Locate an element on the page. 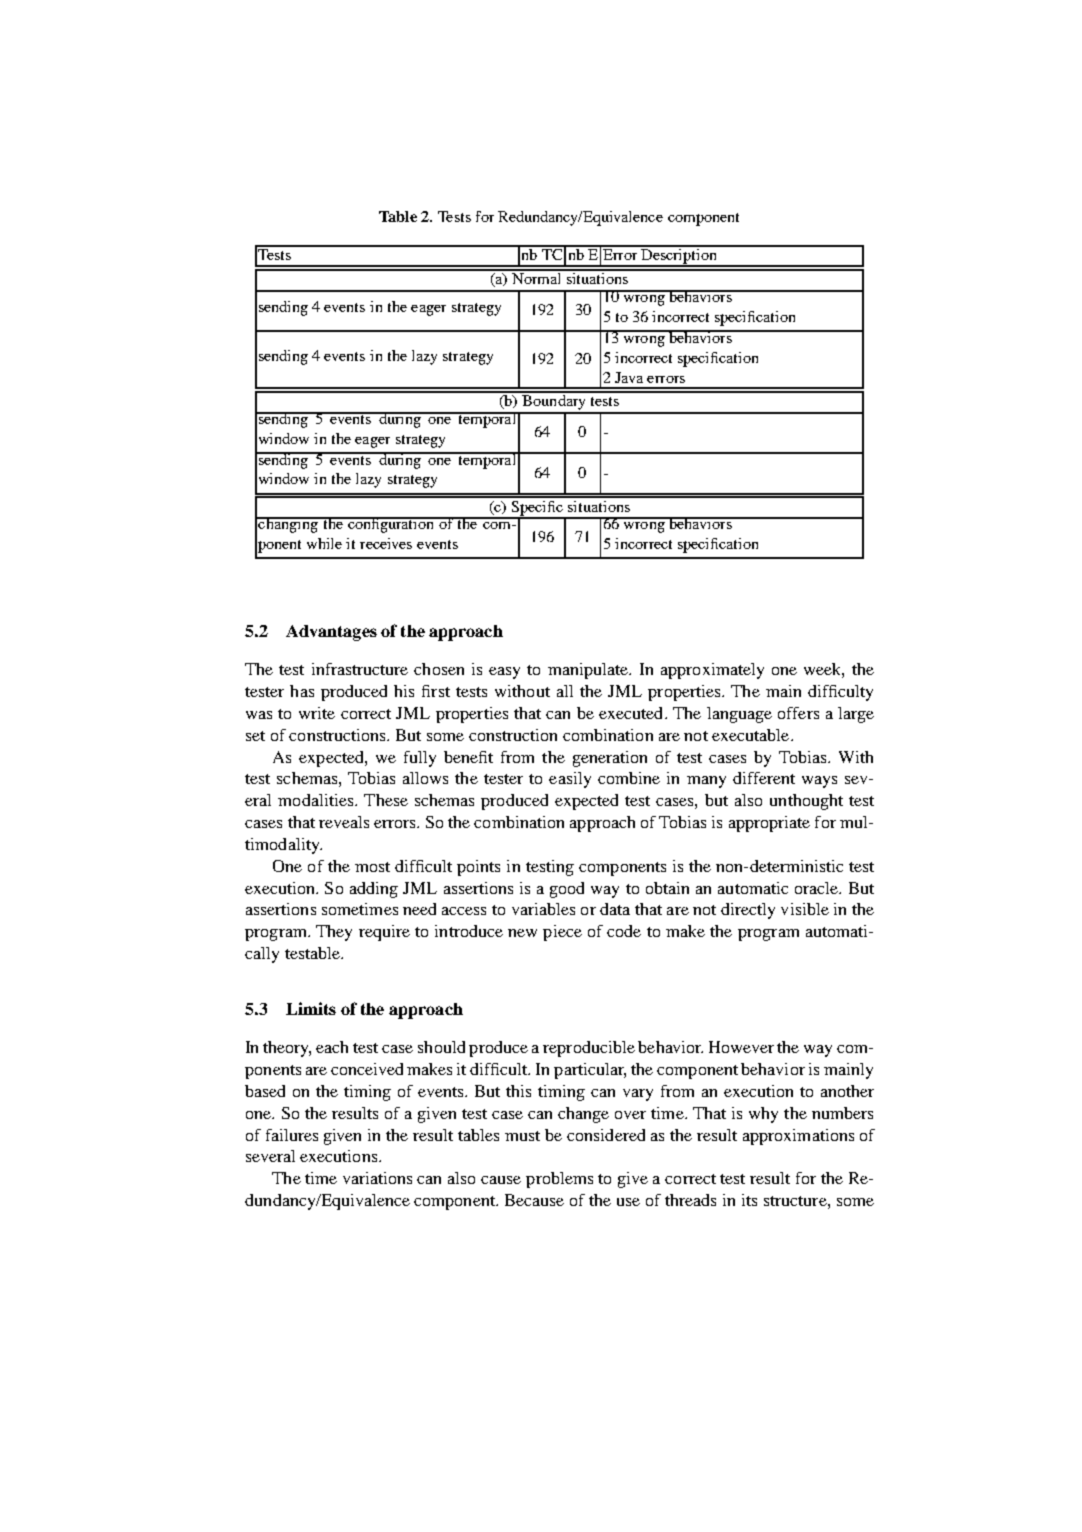 This document has height=1532, width=1082. different is located at coordinates (764, 778).
